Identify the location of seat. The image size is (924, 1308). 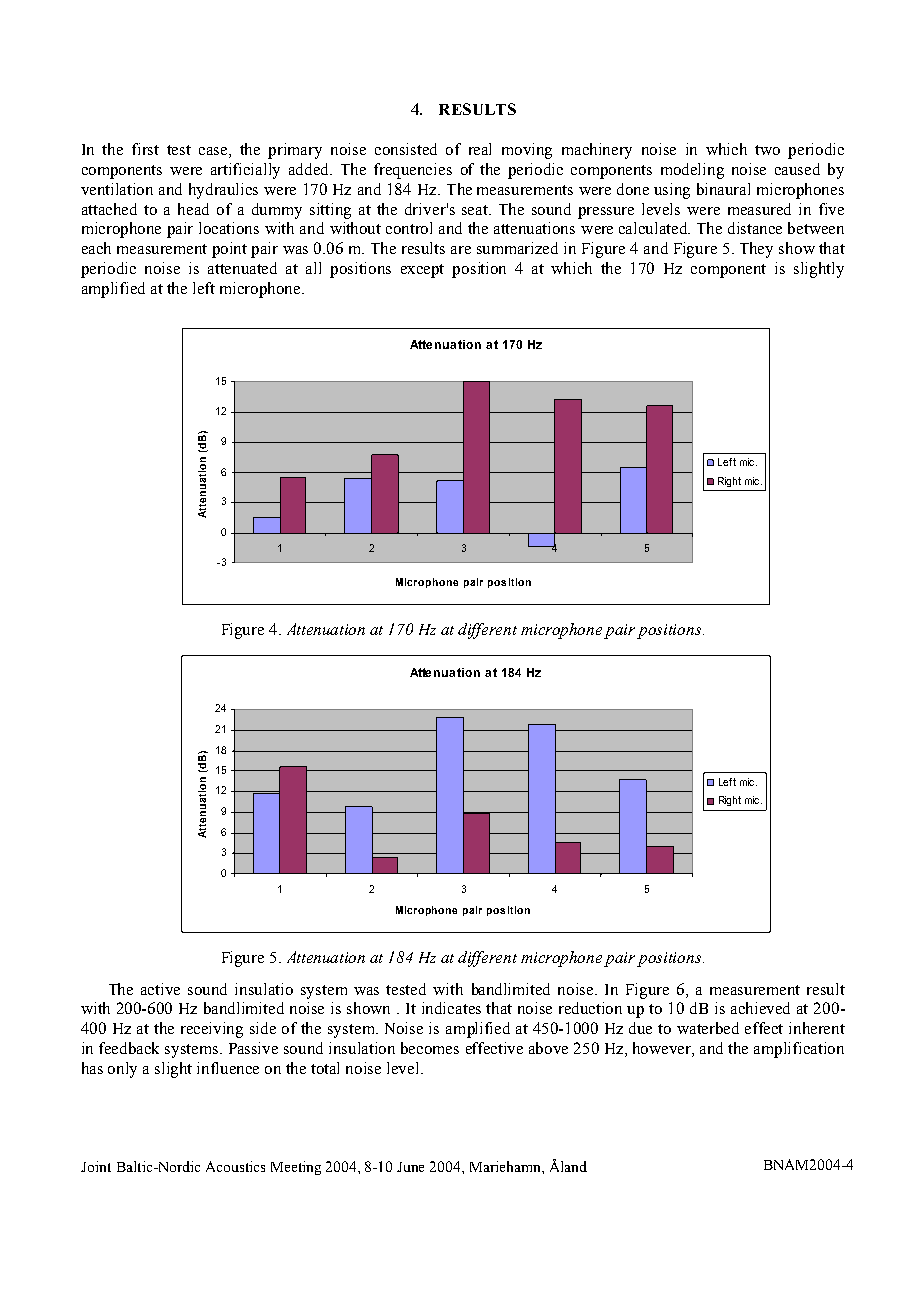
(476, 210).
